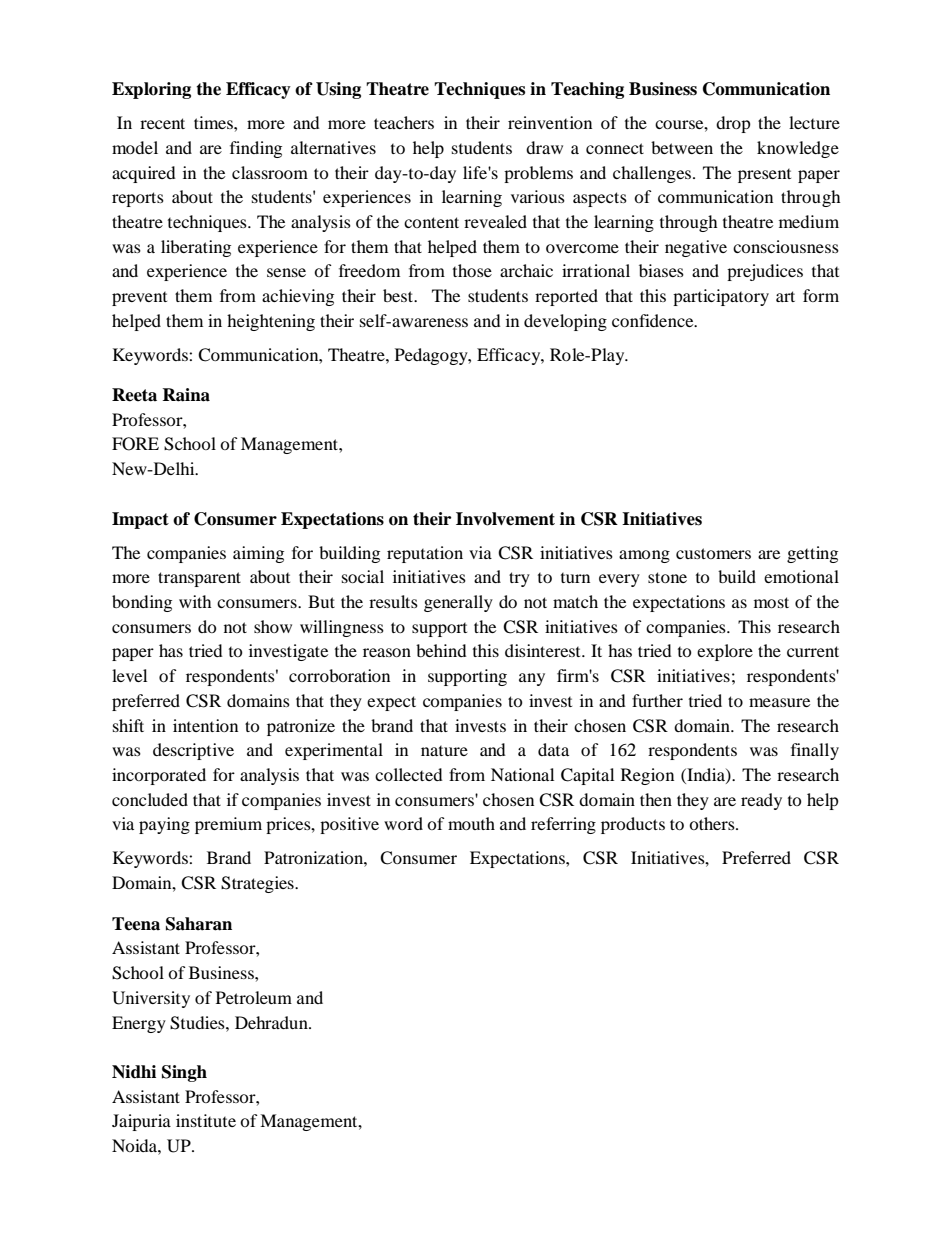 The width and height of the screenshot is (952, 1233). Describe the element at coordinates (471, 823) in the screenshot. I see `mouth` at that location.
